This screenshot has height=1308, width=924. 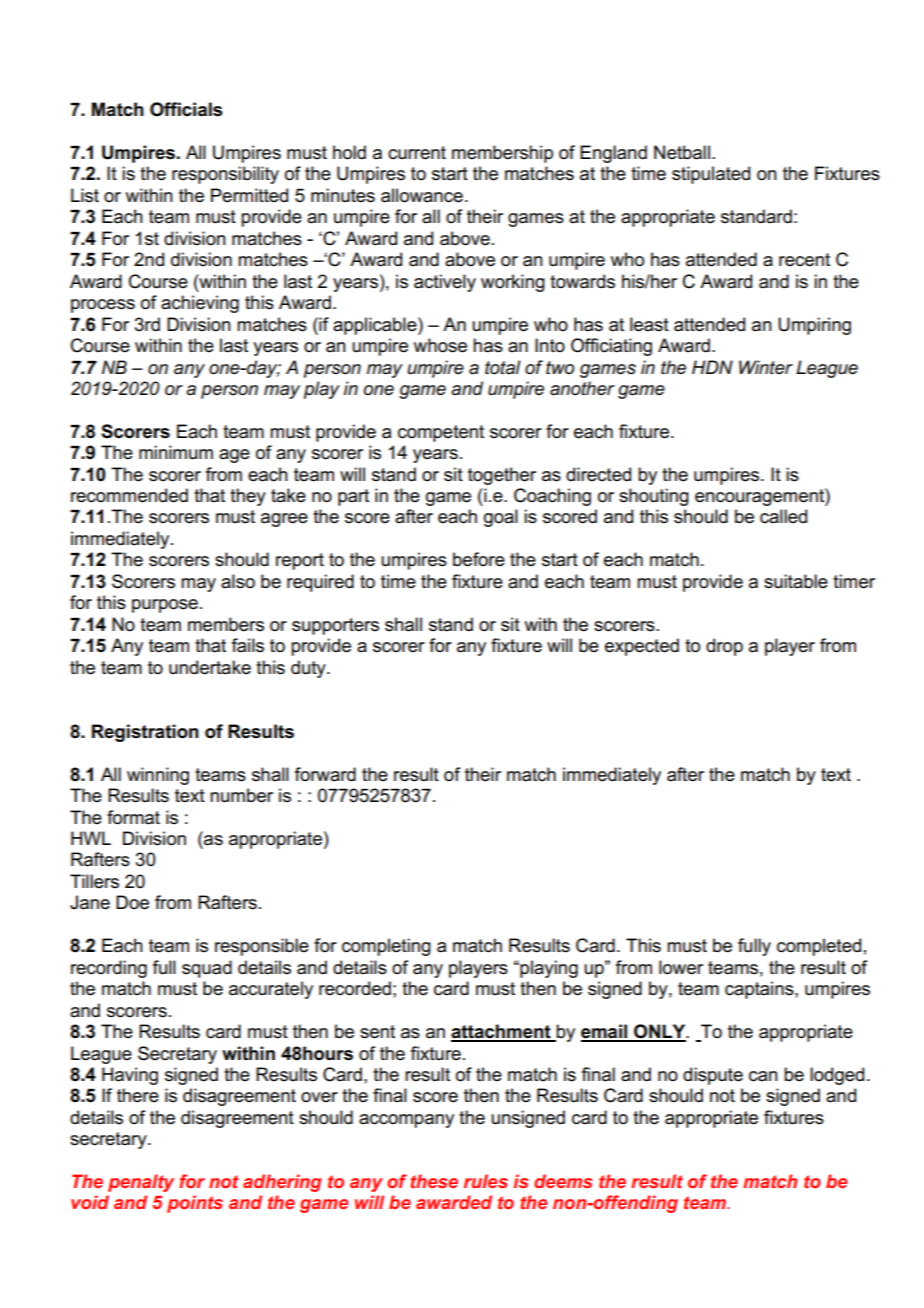 I want to click on drop, so click(x=724, y=647).
